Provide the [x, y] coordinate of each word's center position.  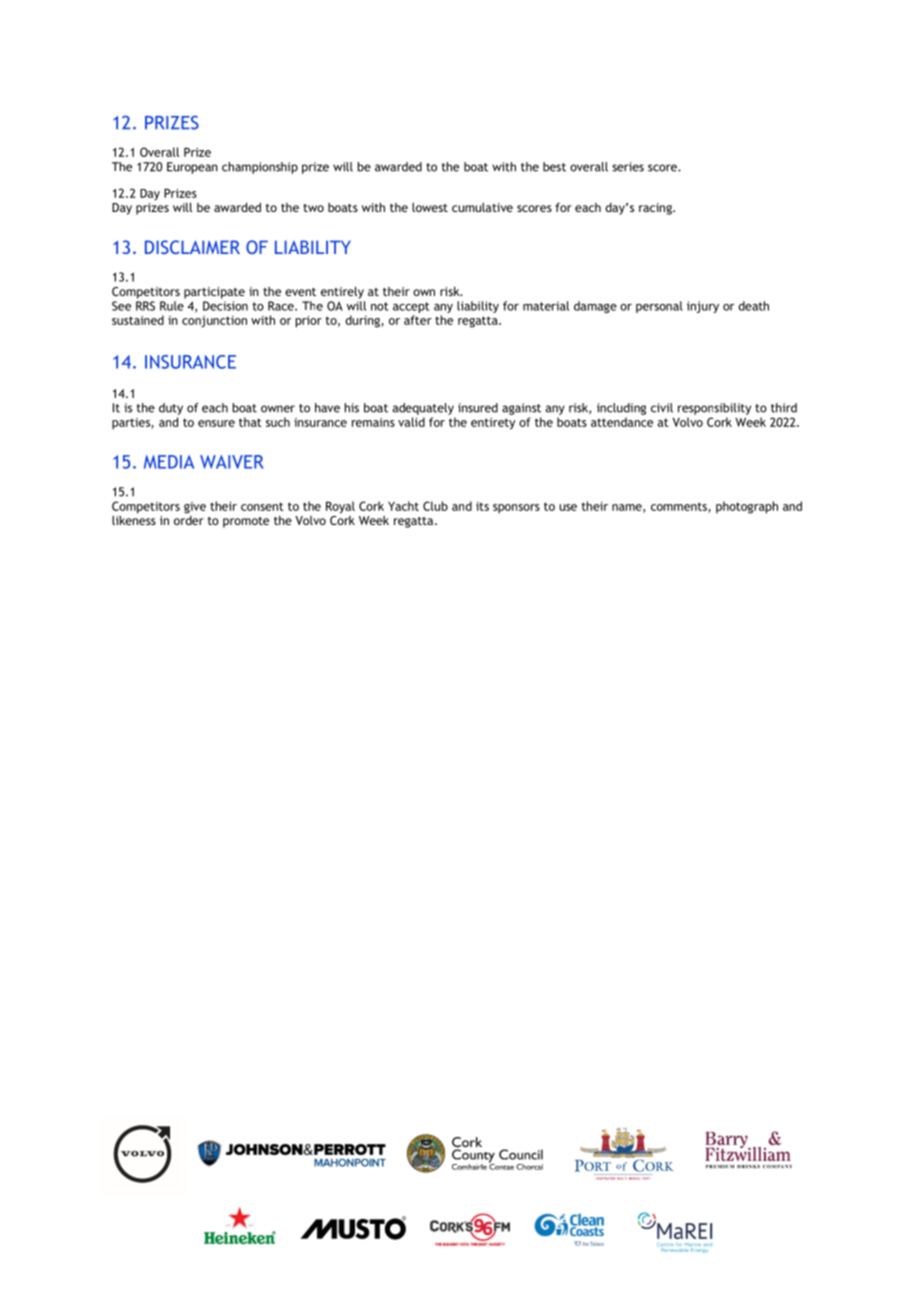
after [418, 320]
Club [435, 506]
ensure [216, 423]
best [554, 167]
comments [680, 507]
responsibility [714, 409]
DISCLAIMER [192, 247]
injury [703, 307]
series [628, 167]
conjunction [214, 322]
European [192, 168]
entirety [493, 424]
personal [659, 307]
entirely [342, 292]
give [195, 508]
